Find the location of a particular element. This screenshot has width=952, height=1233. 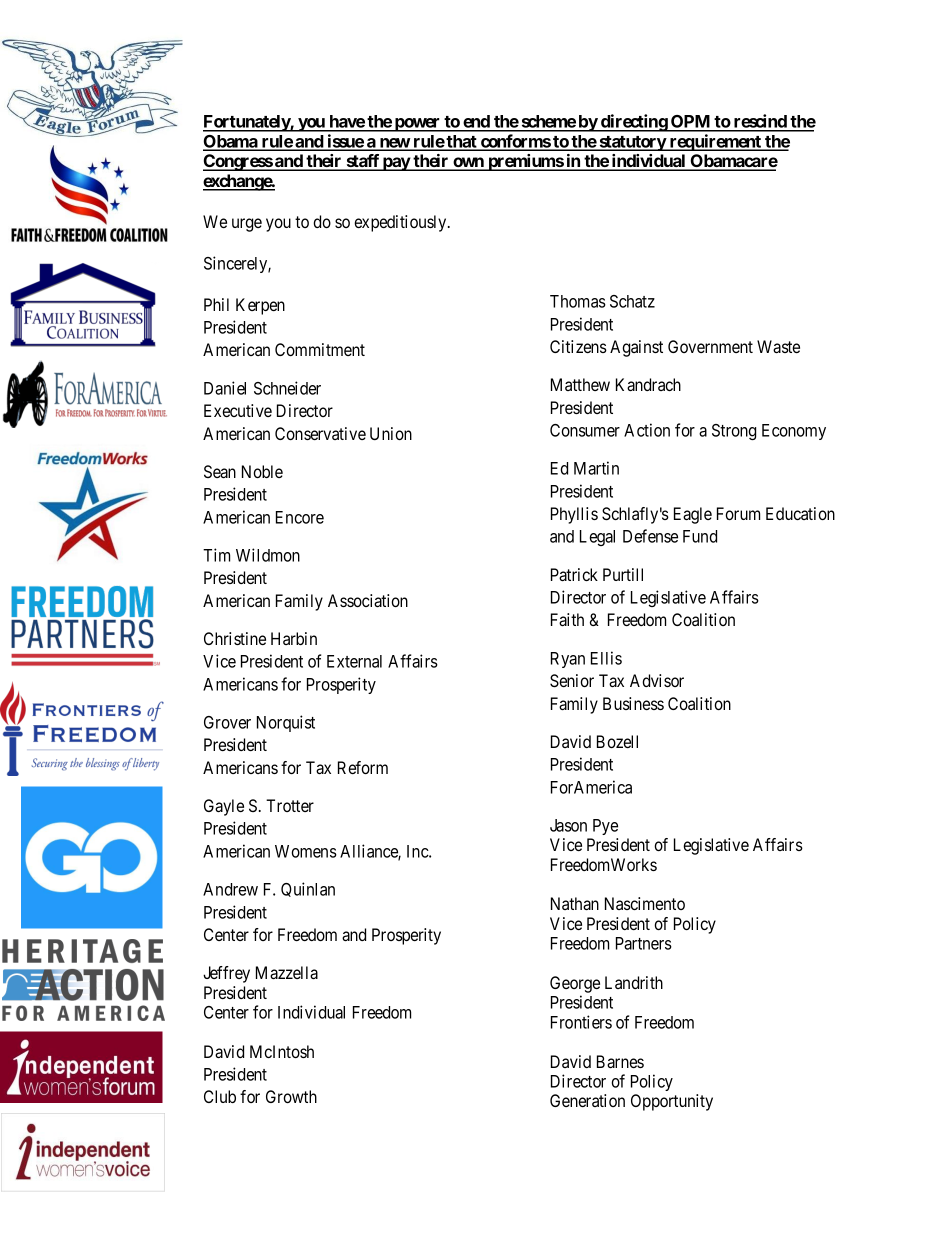

Growth is located at coordinates (291, 1096).
